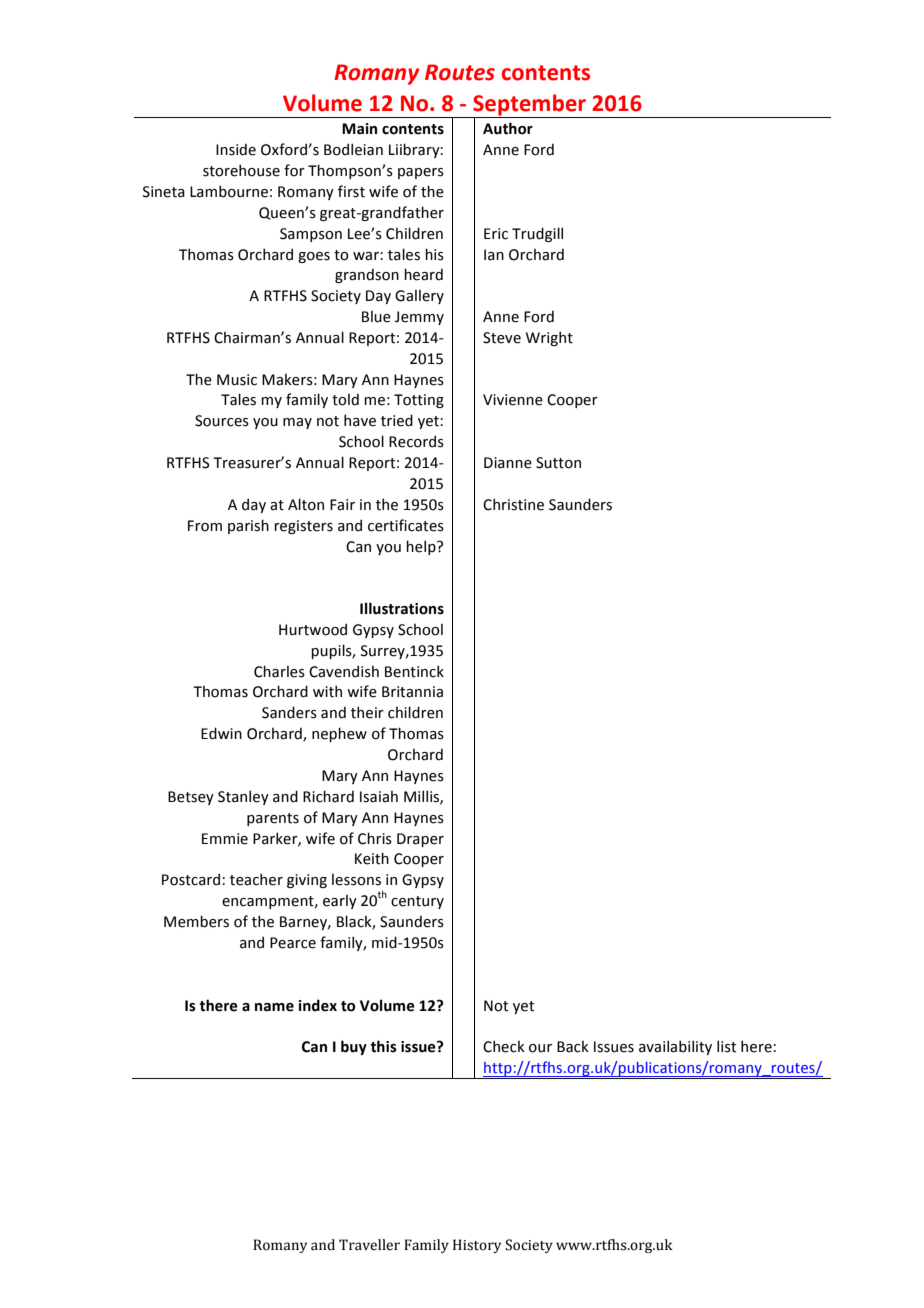 The height and width of the screenshot is (1308, 924). I want to click on Britannia, so click(412, 692).
